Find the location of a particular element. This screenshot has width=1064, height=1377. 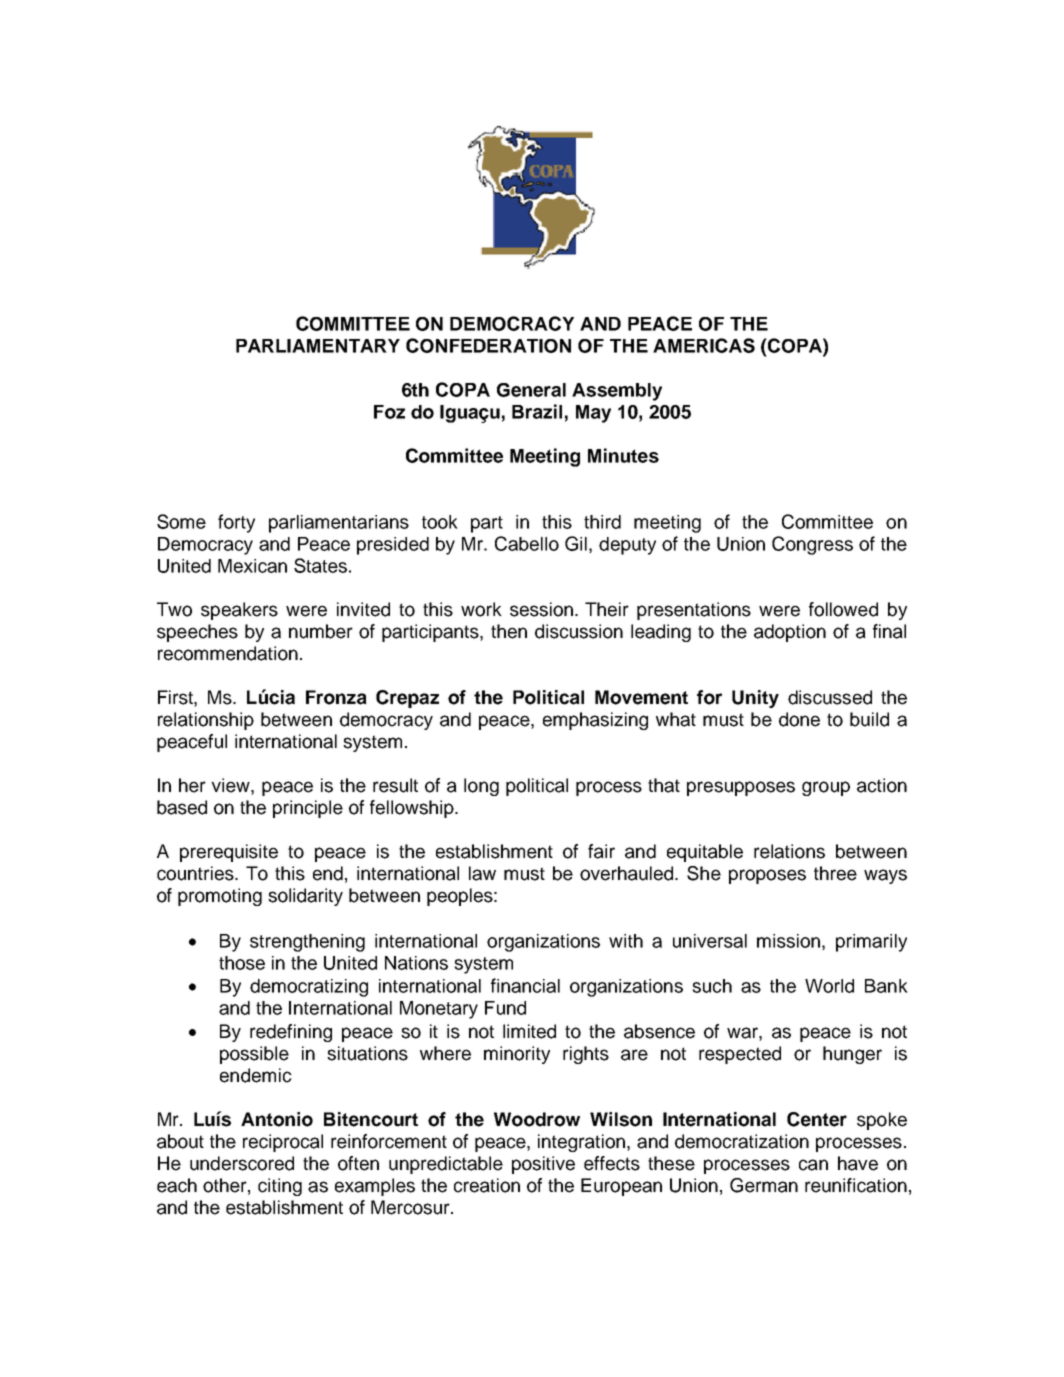

positive is located at coordinates (543, 1165).
